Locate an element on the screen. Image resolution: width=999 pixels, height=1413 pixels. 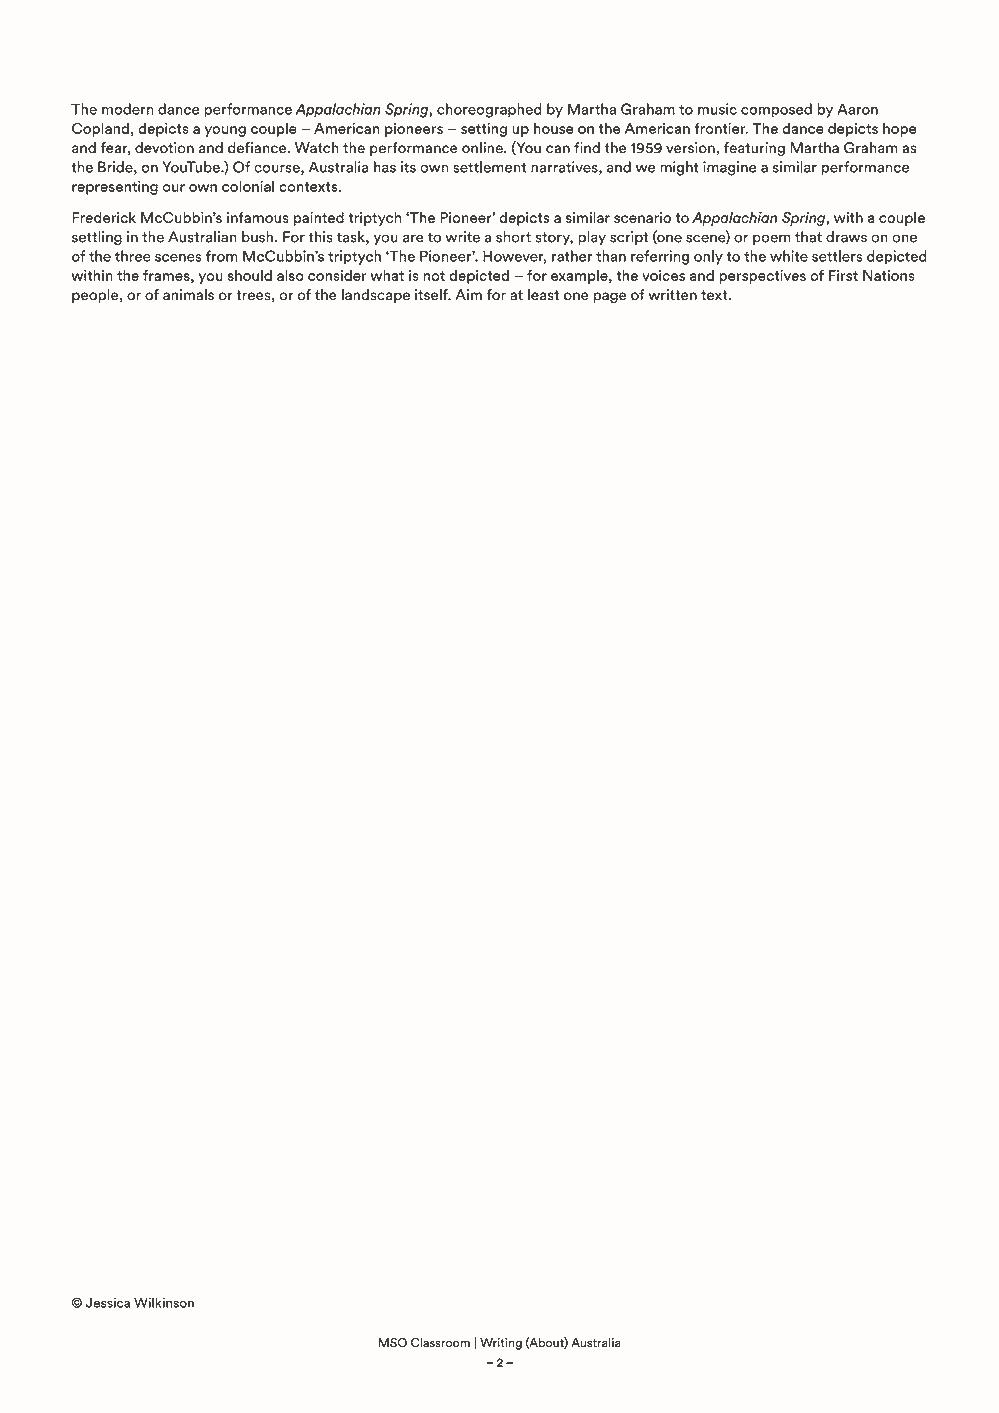
Aim is located at coordinates (468, 294).
